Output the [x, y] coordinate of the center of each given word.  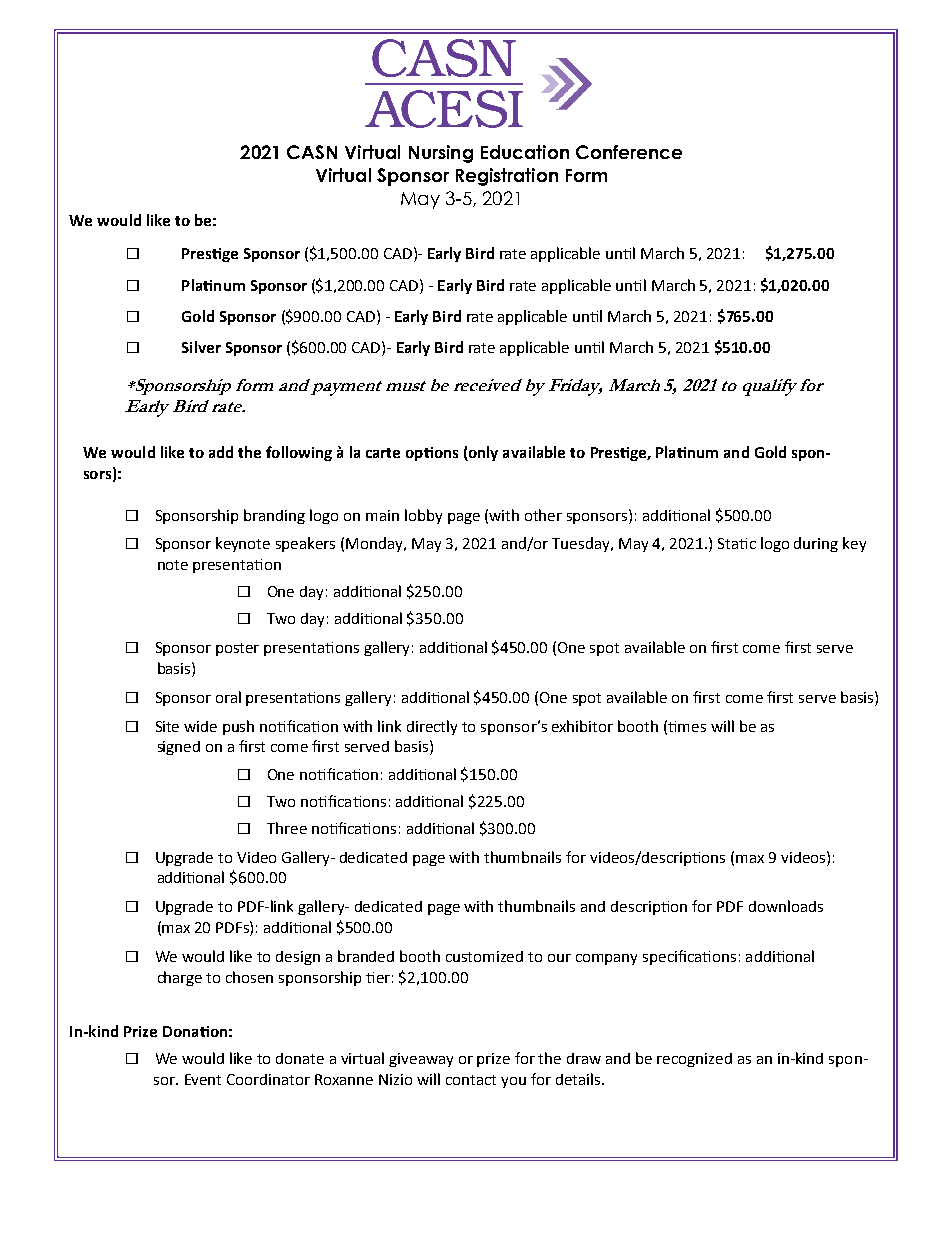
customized [484, 956]
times [687, 726]
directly [432, 727]
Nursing [441, 154]
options [432, 454]
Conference [629, 152]
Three [287, 828]
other [543, 515]
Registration [507, 177]
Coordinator [268, 1079]
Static [737, 543]
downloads [786, 906]
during [816, 544]
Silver [201, 347]
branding [274, 516]
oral [228, 697]
